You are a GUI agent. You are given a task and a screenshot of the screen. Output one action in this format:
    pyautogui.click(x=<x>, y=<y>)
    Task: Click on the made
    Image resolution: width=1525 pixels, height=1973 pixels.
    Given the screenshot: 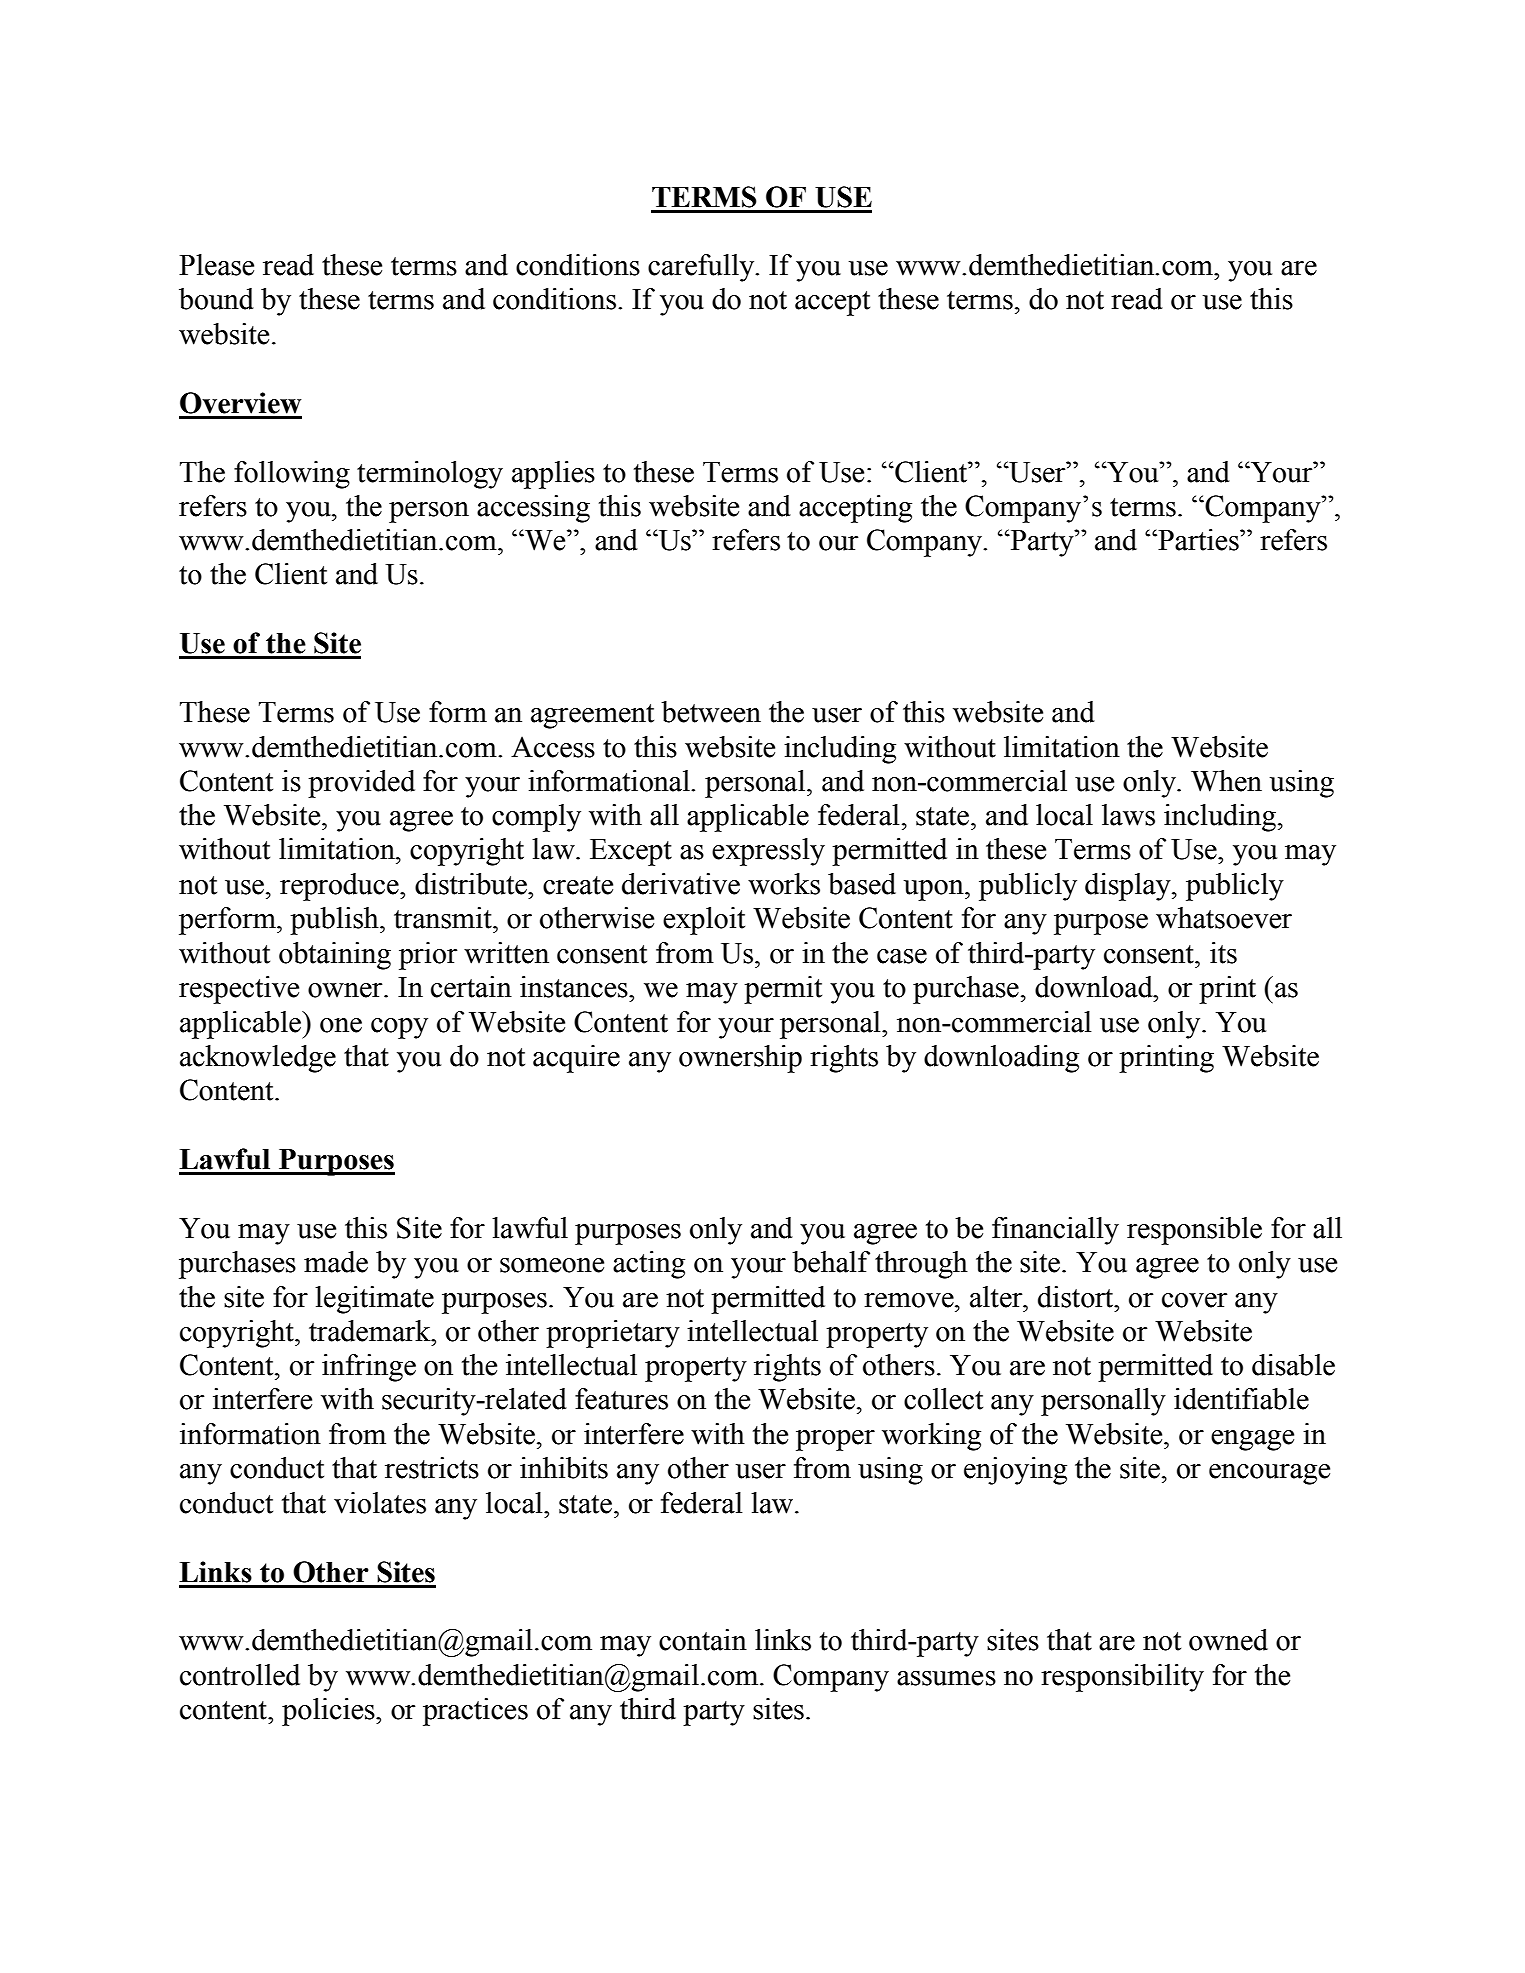 What is the action you would take?
    pyautogui.click(x=336, y=1262)
